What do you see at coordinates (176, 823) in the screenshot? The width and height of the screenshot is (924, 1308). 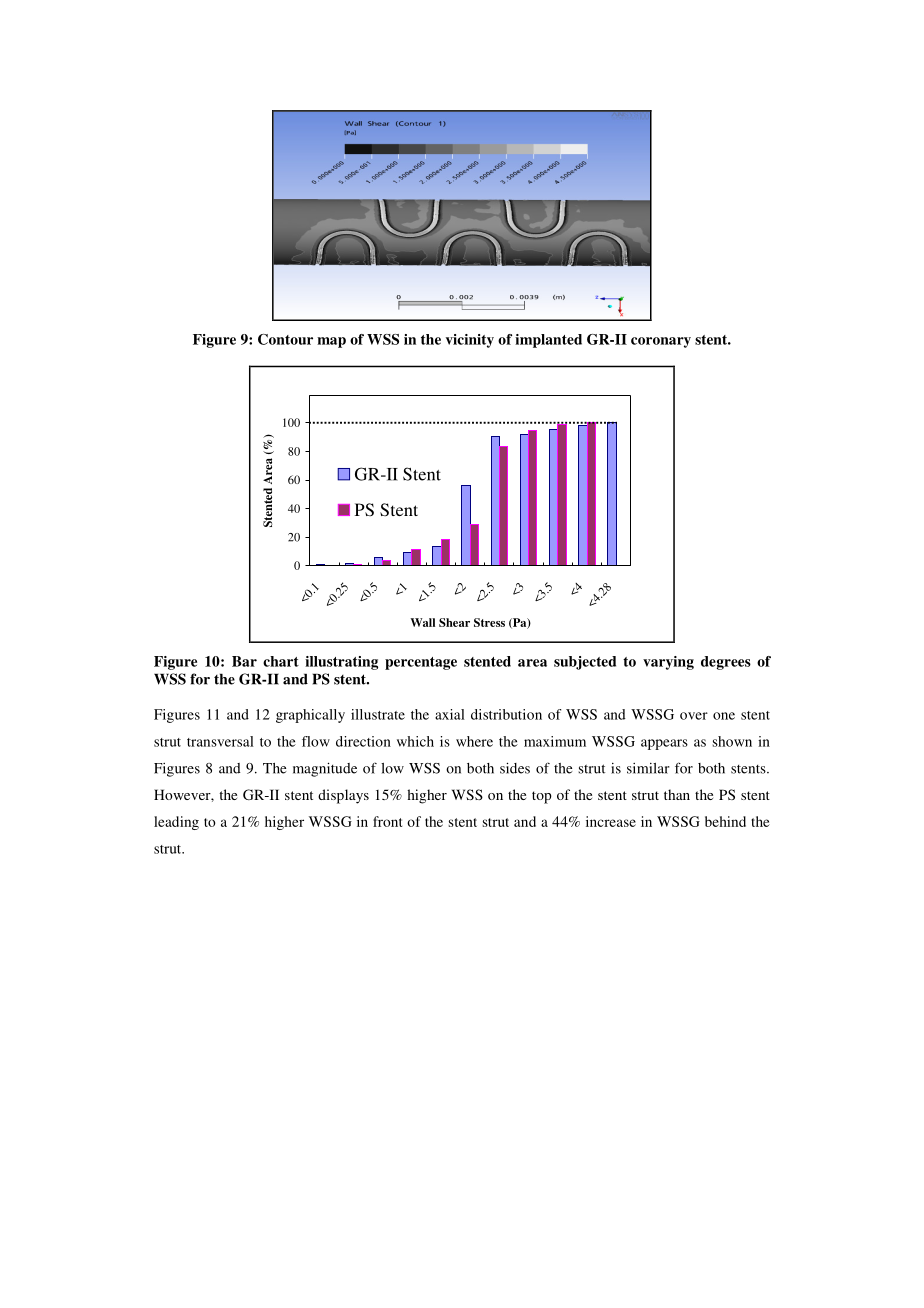 I see `leading` at bounding box center [176, 823].
